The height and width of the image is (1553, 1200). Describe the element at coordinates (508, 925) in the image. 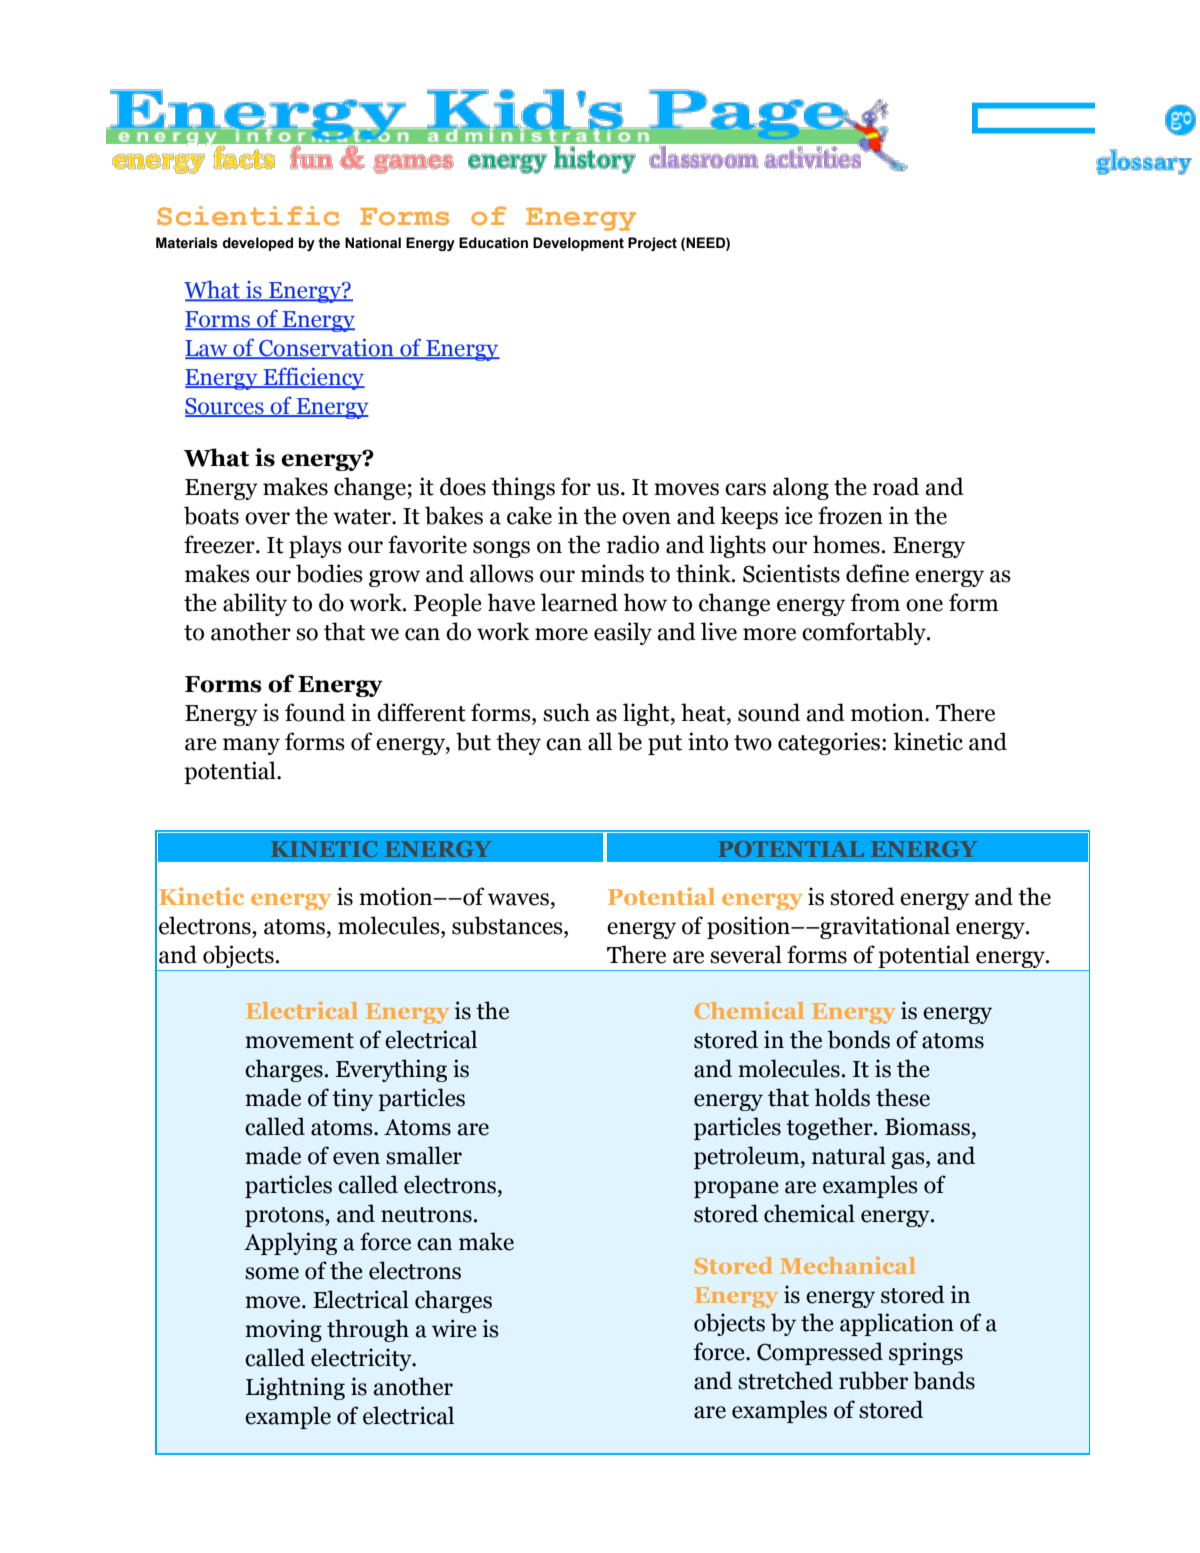

I see `substances` at that location.
